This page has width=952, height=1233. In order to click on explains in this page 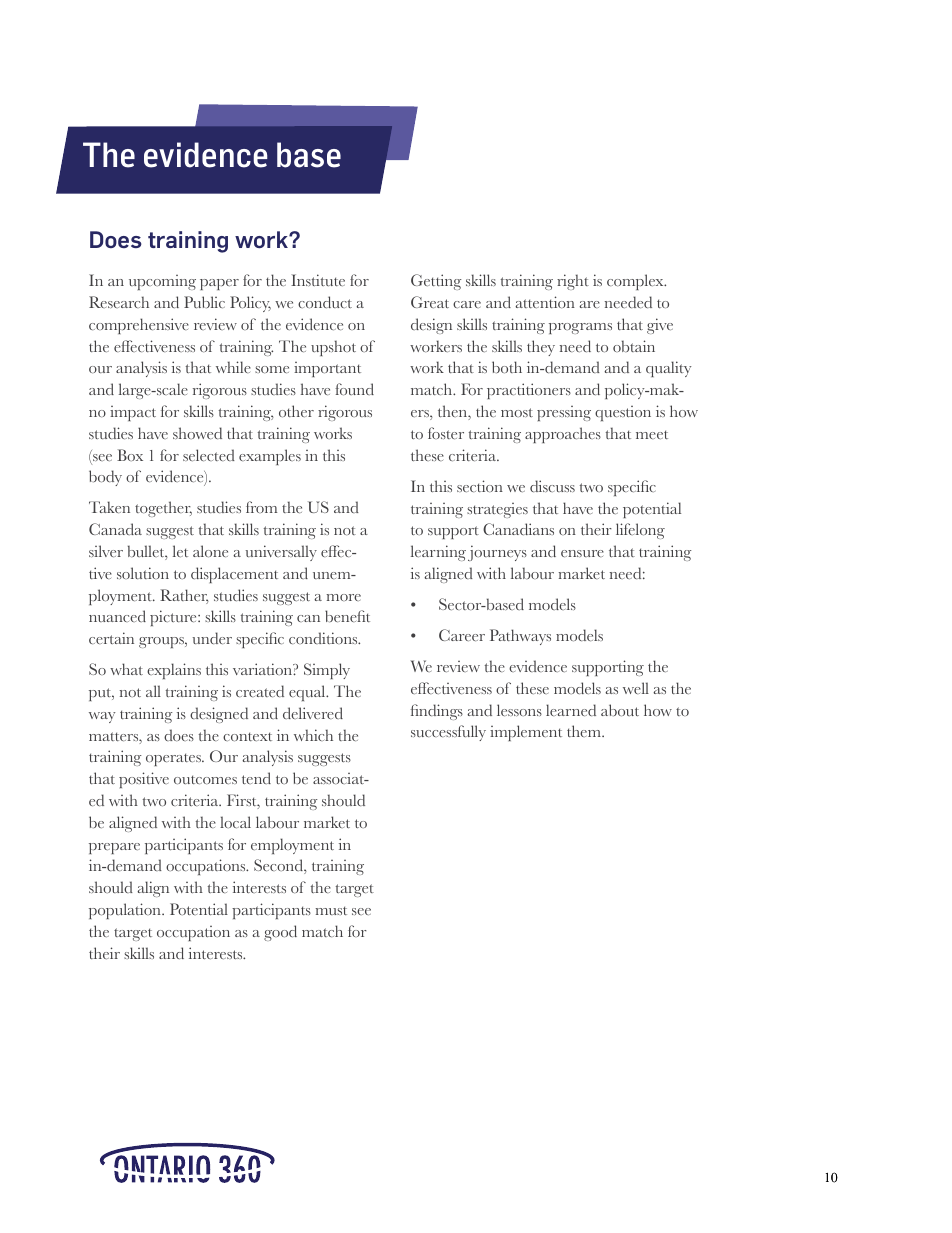, I will do `click(174, 671)`.
